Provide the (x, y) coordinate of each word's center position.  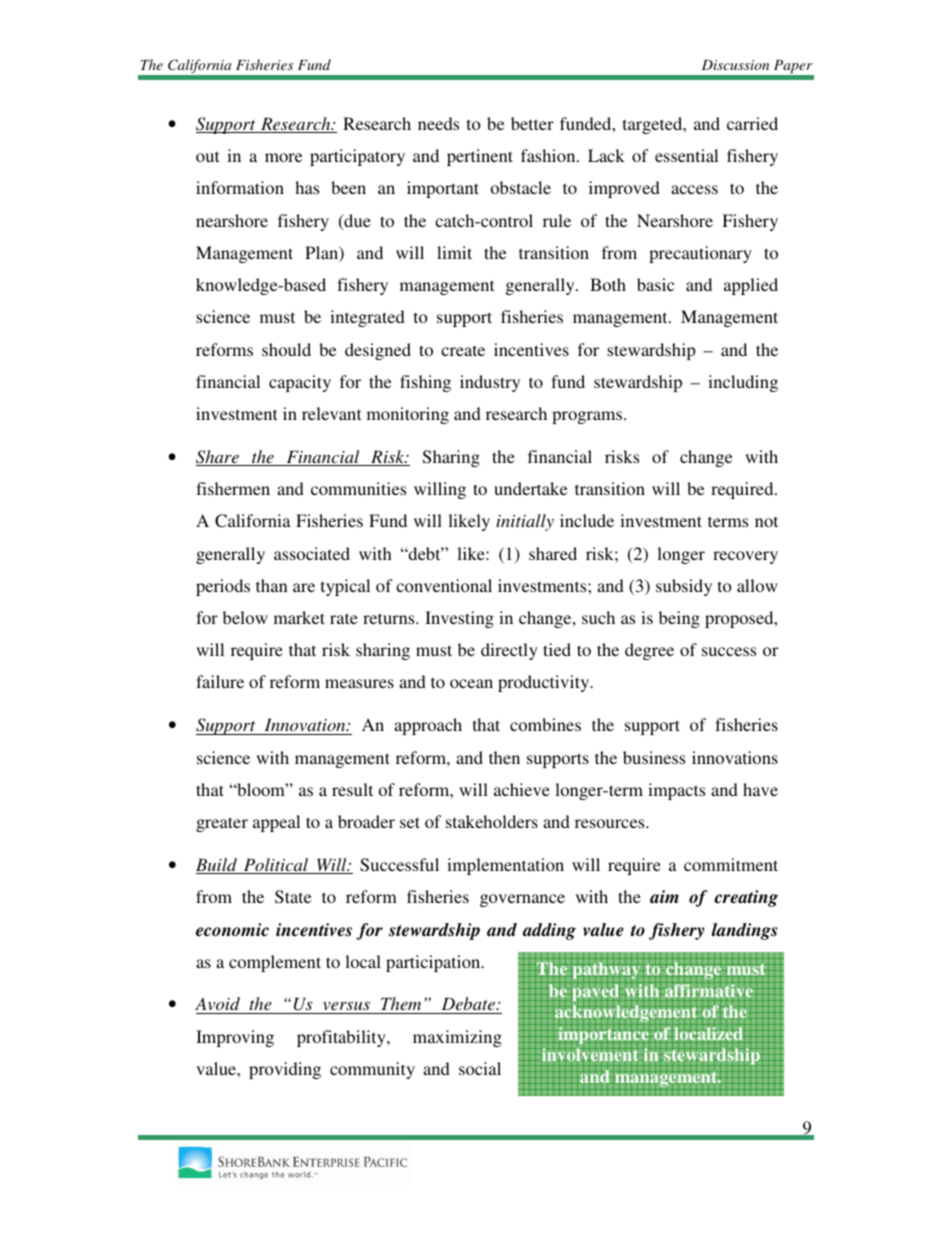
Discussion (735, 65)
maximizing (457, 1038)
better (532, 123)
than (272, 585)
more (283, 157)
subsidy (684, 587)
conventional (444, 585)
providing (285, 1070)
